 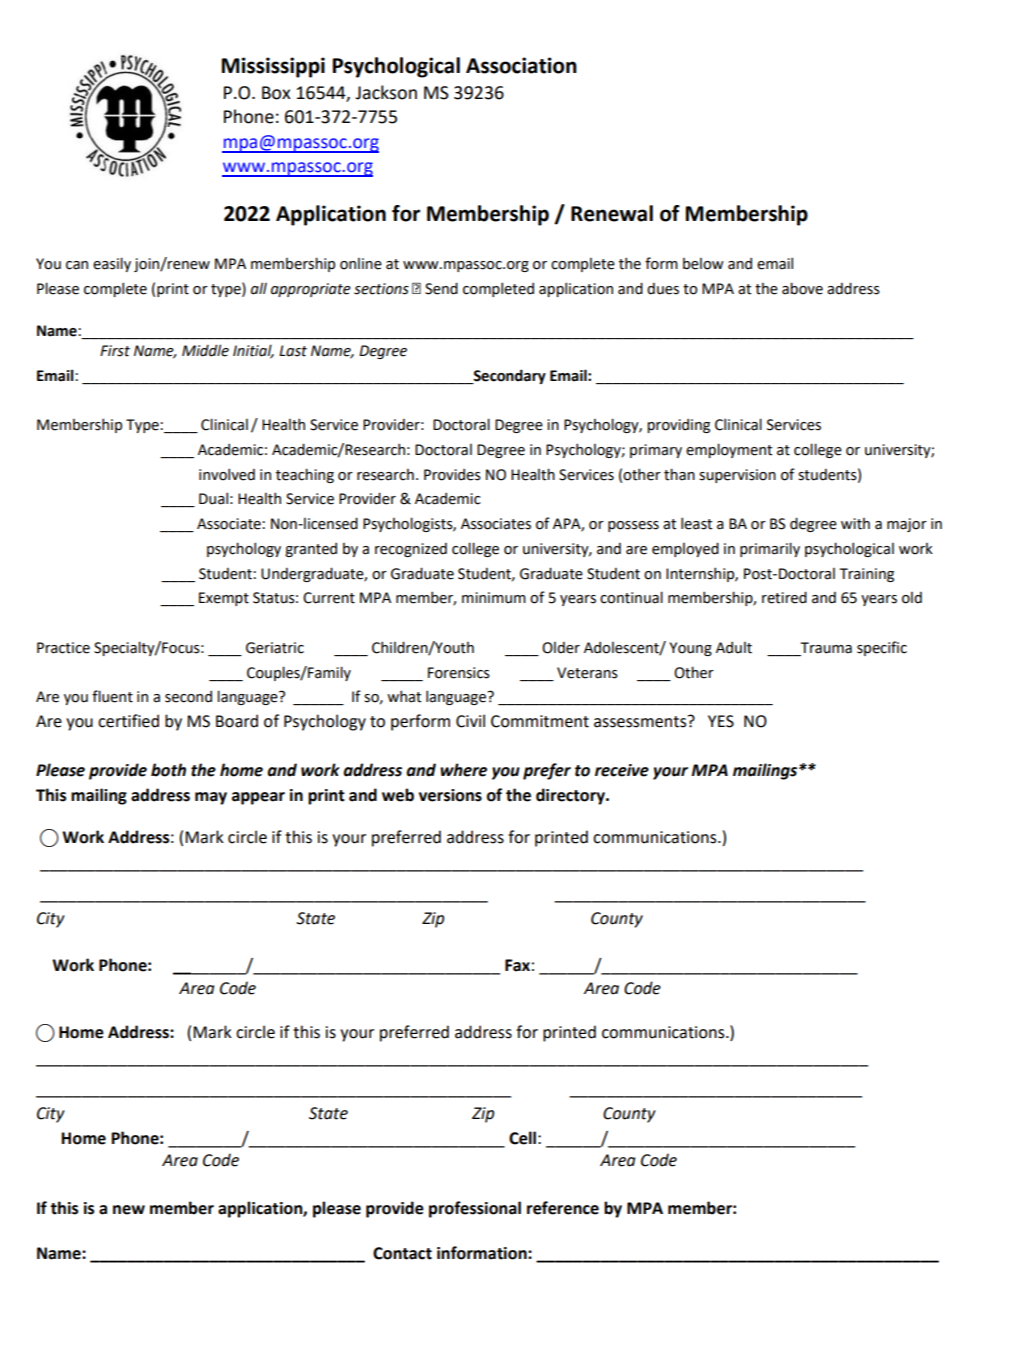 What do you see at coordinates (450, 795) in the document?
I see `versions` at bounding box center [450, 795].
